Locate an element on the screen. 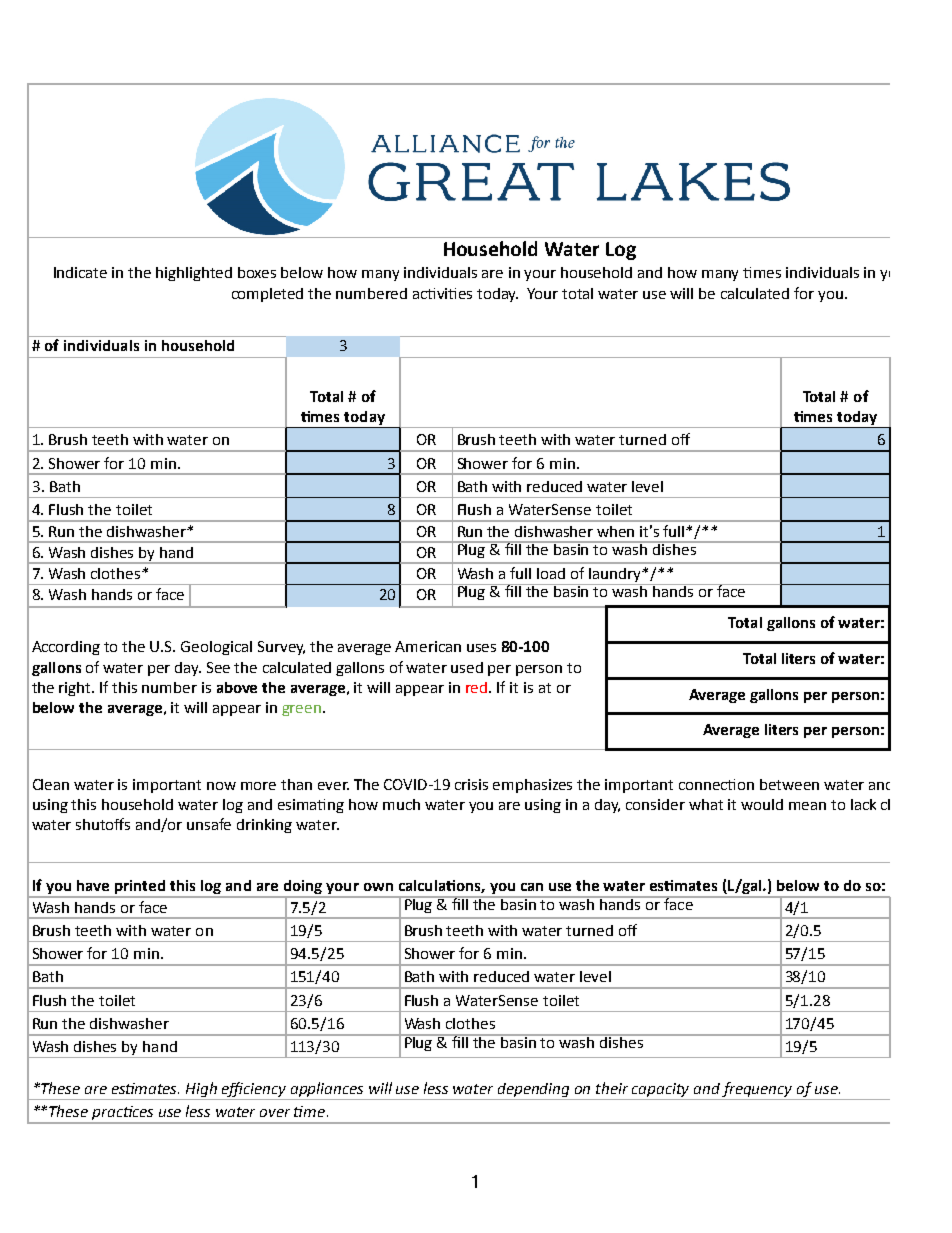 Image resolution: width=952 pixels, height=1233 pixels. would is located at coordinates (762, 804).
